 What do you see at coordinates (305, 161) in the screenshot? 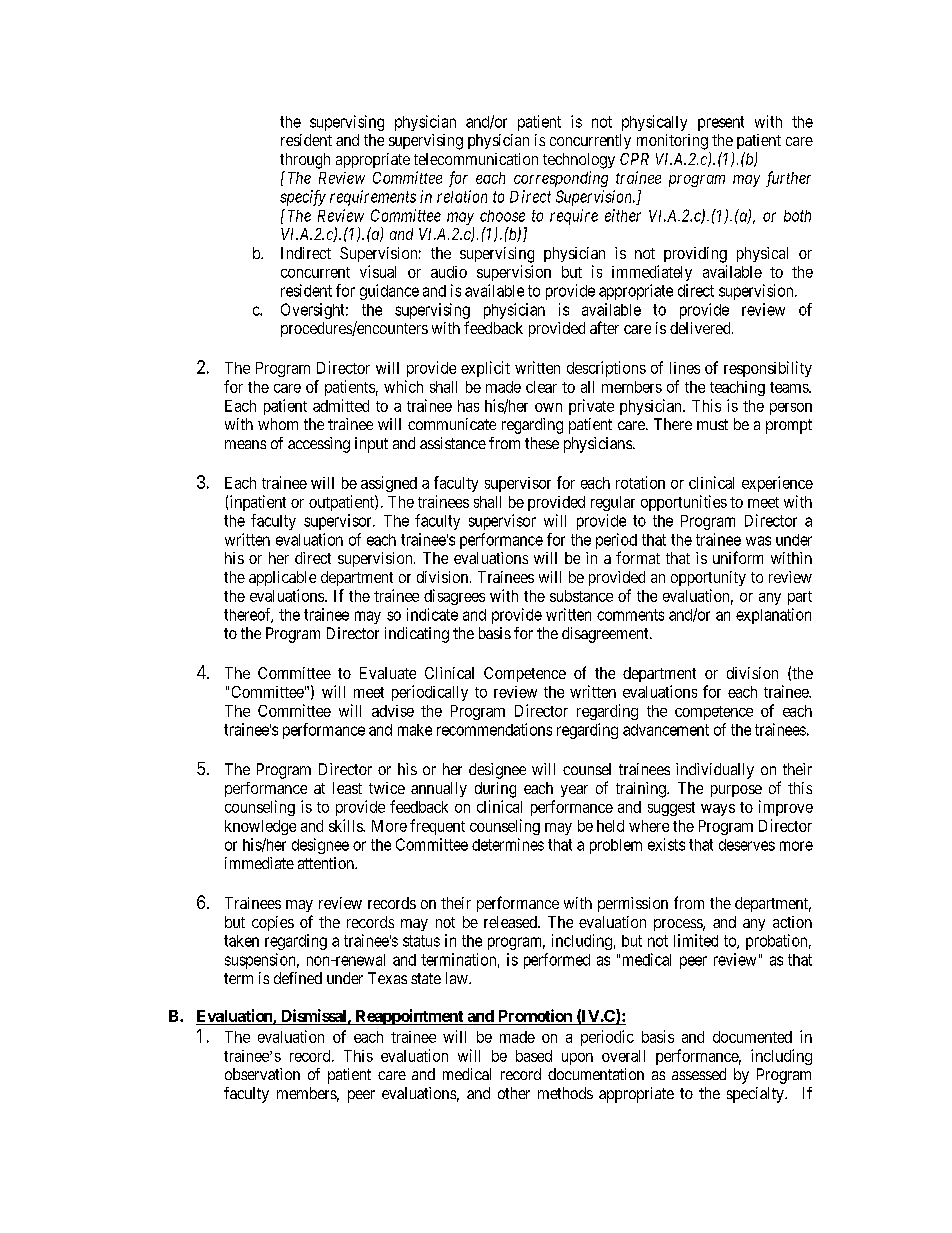
I see `through` at bounding box center [305, 161].
